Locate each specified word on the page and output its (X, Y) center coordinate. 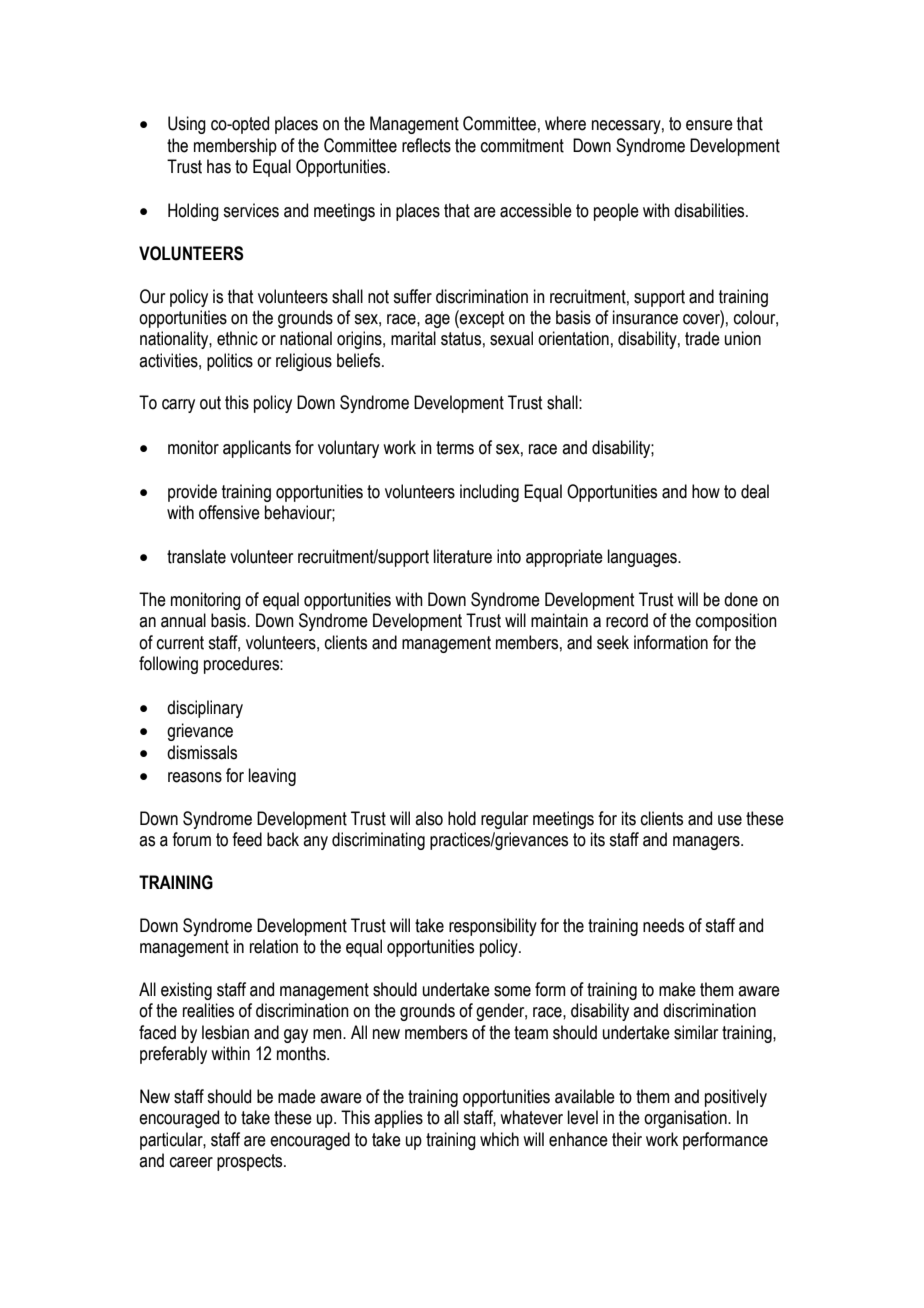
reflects (426, 145)
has (219, 166)
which (499, 1139)
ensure (709, 125)
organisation (686, 1119)
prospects (251, 1162)
